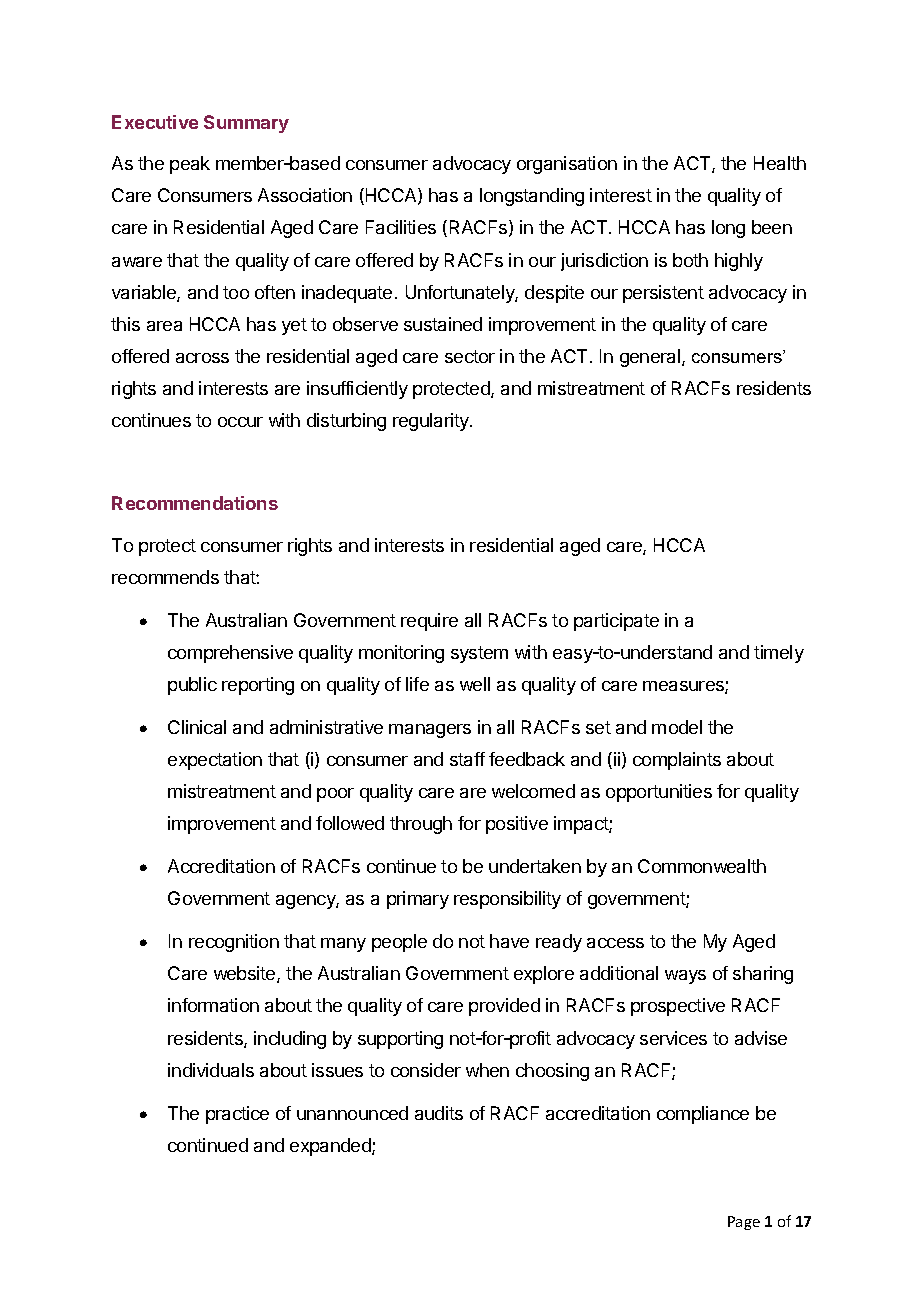 The width and height of the document is (924, 1308). I want to click on expectation, so click(215, 761).
